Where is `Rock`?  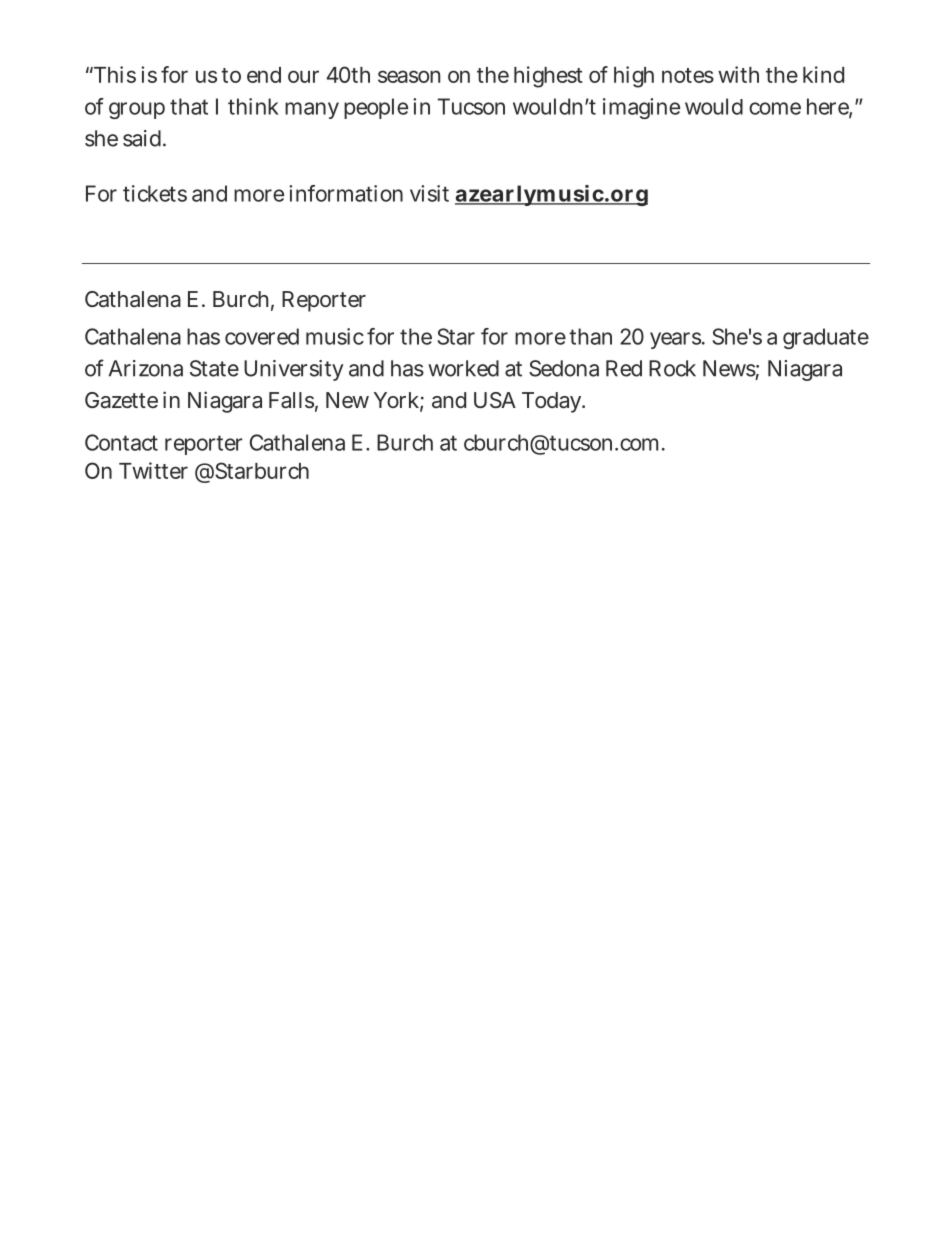 Rock is located at coordinates (672, 368).
